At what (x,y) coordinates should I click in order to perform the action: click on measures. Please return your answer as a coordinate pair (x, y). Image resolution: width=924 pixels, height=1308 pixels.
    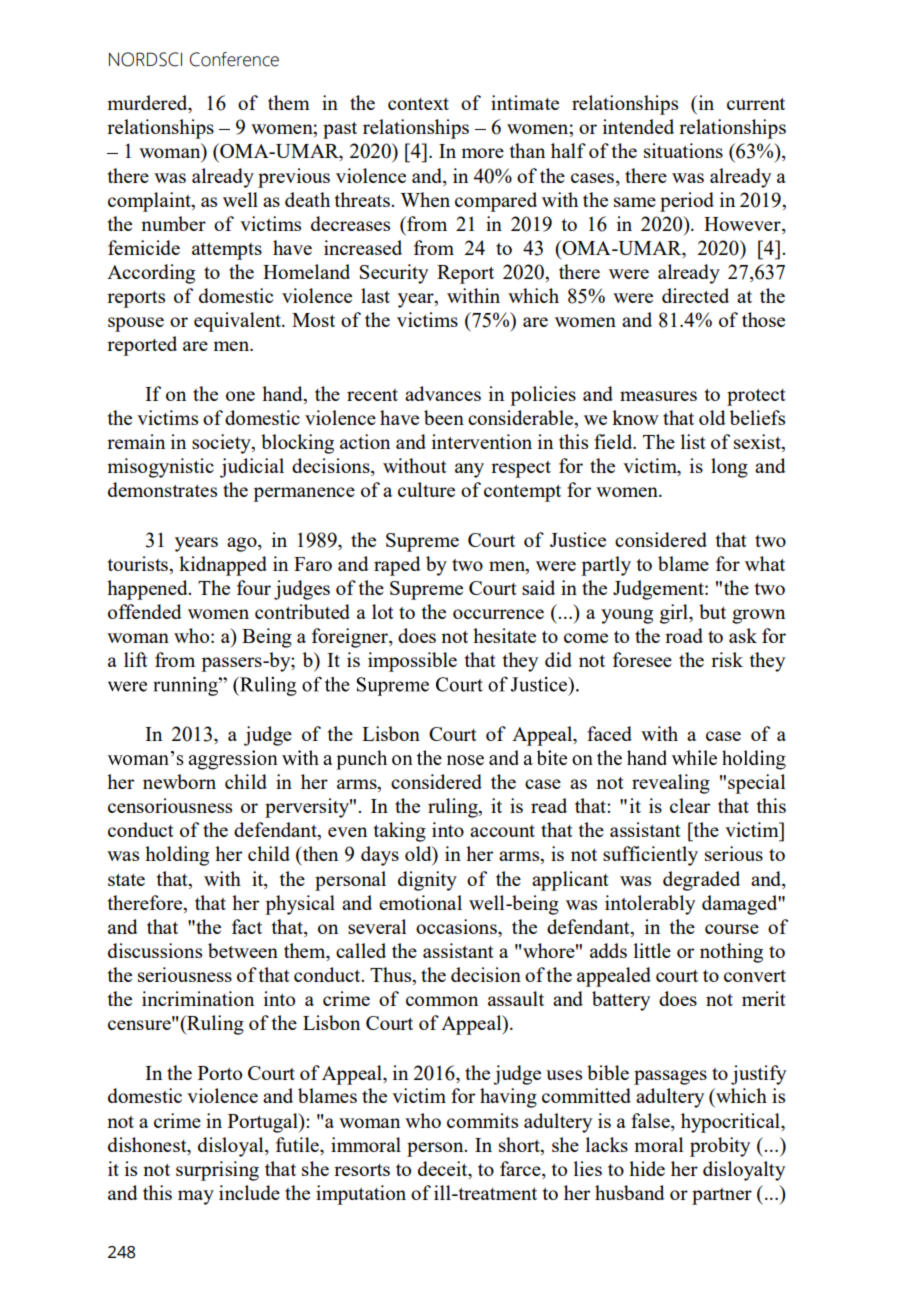
    Looking at the image, I should click on (658, 396).
